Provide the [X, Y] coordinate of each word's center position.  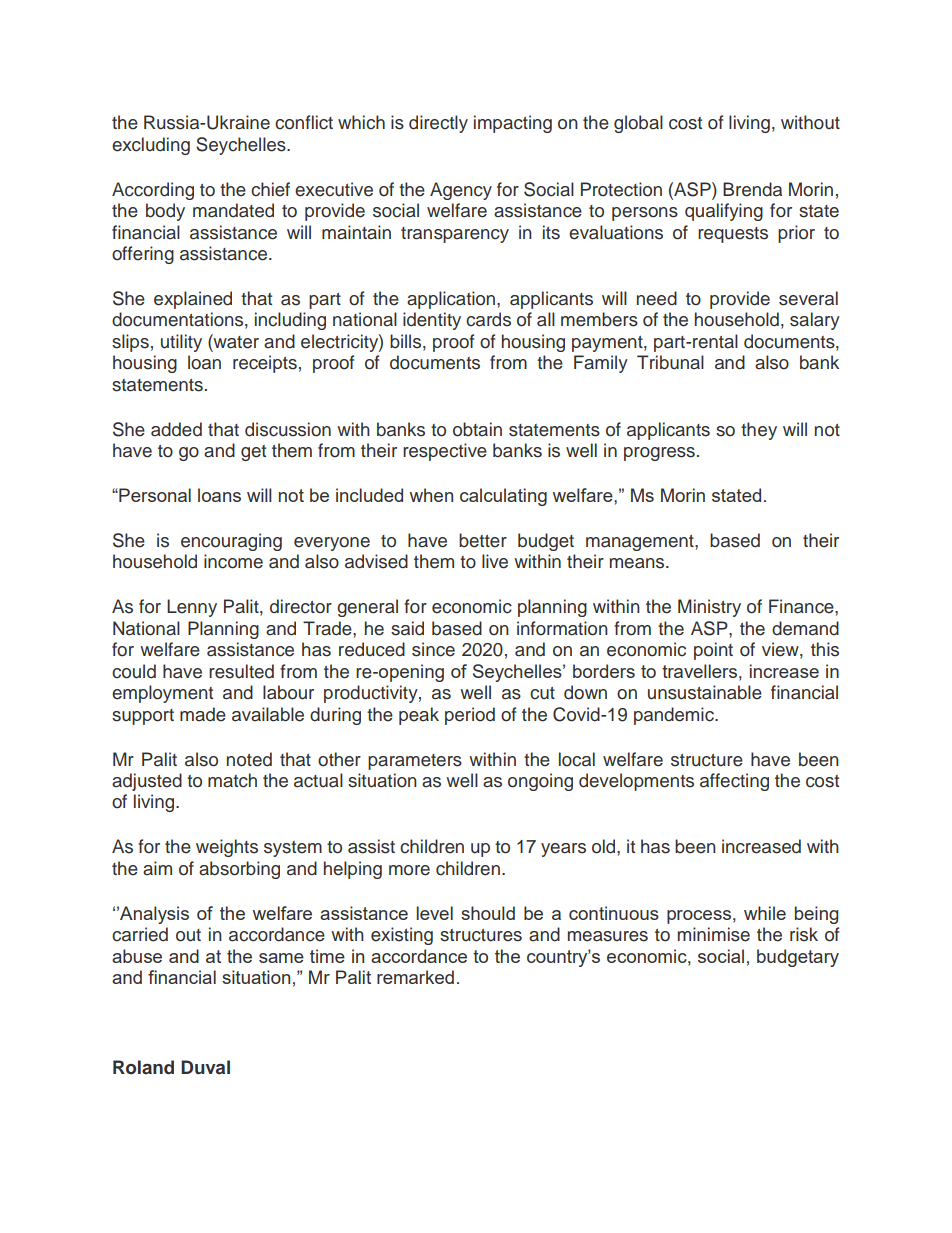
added [176, 429]
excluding [151, 146]
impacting [513, 124]
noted [249, 759]
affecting [734, 782]
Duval [205, 1067]
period [470, 716]
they [759, 431]
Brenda [752, 189]
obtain [477, 429]
